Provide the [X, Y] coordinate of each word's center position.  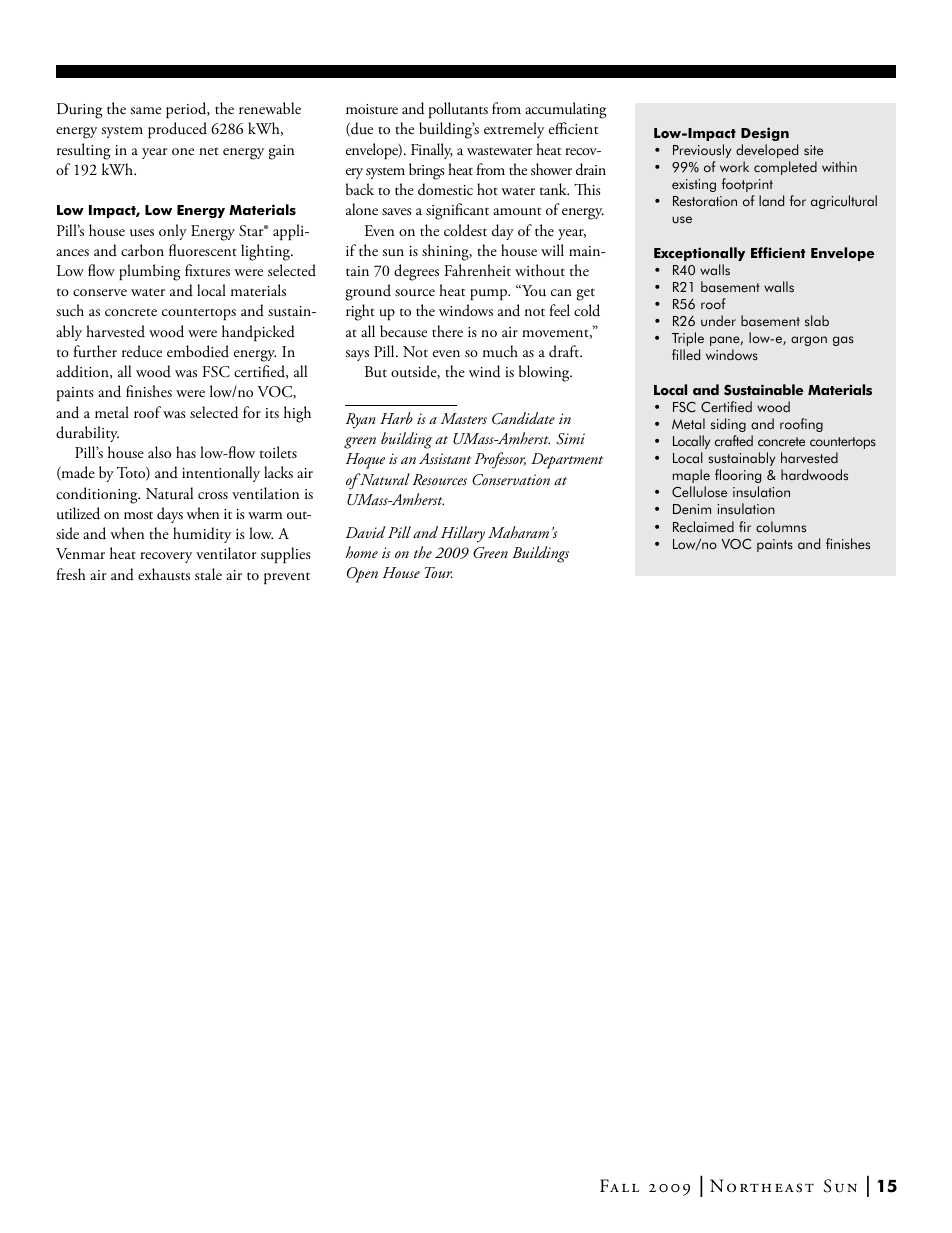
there [447, 331]
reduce [142, 351]
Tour [439, 572]
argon [809, 341]
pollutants [458, 110]
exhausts [164, 574]
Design [765, 134]
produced [177, 130]
